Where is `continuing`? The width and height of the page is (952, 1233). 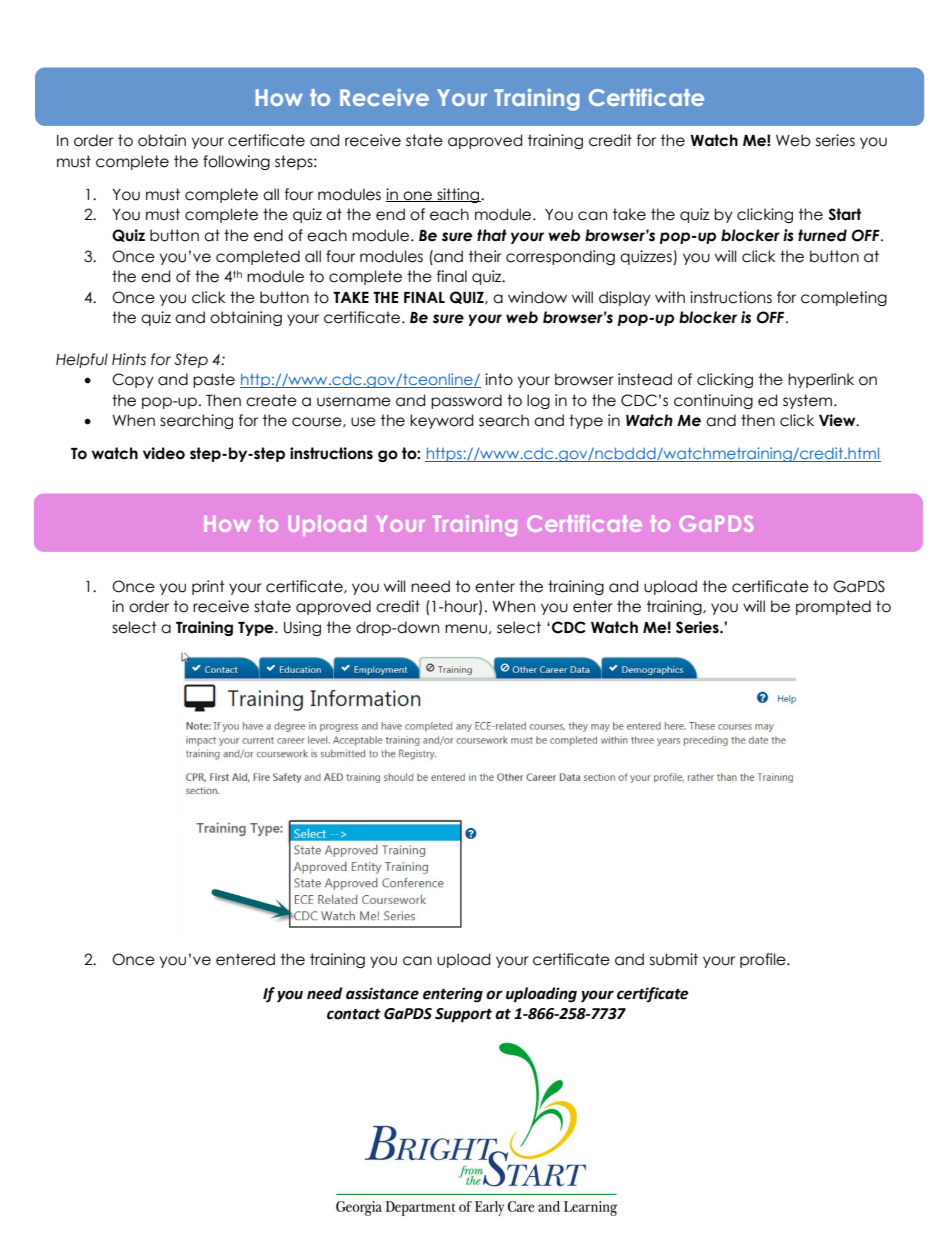 continuing is located at coordinates (713, 401).
